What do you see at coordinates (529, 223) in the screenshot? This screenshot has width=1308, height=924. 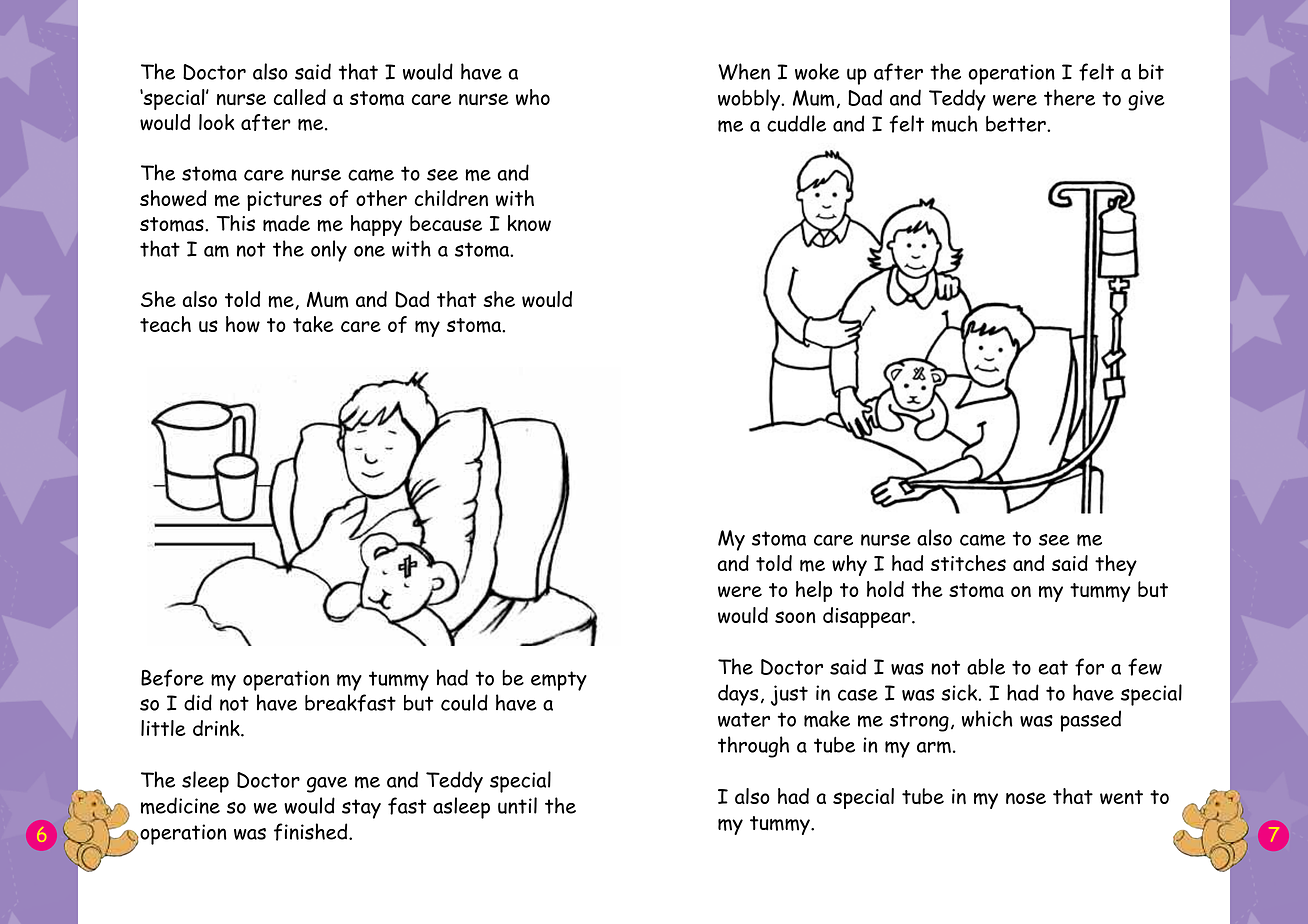 I see `know` at bounding box center [529, 223].
